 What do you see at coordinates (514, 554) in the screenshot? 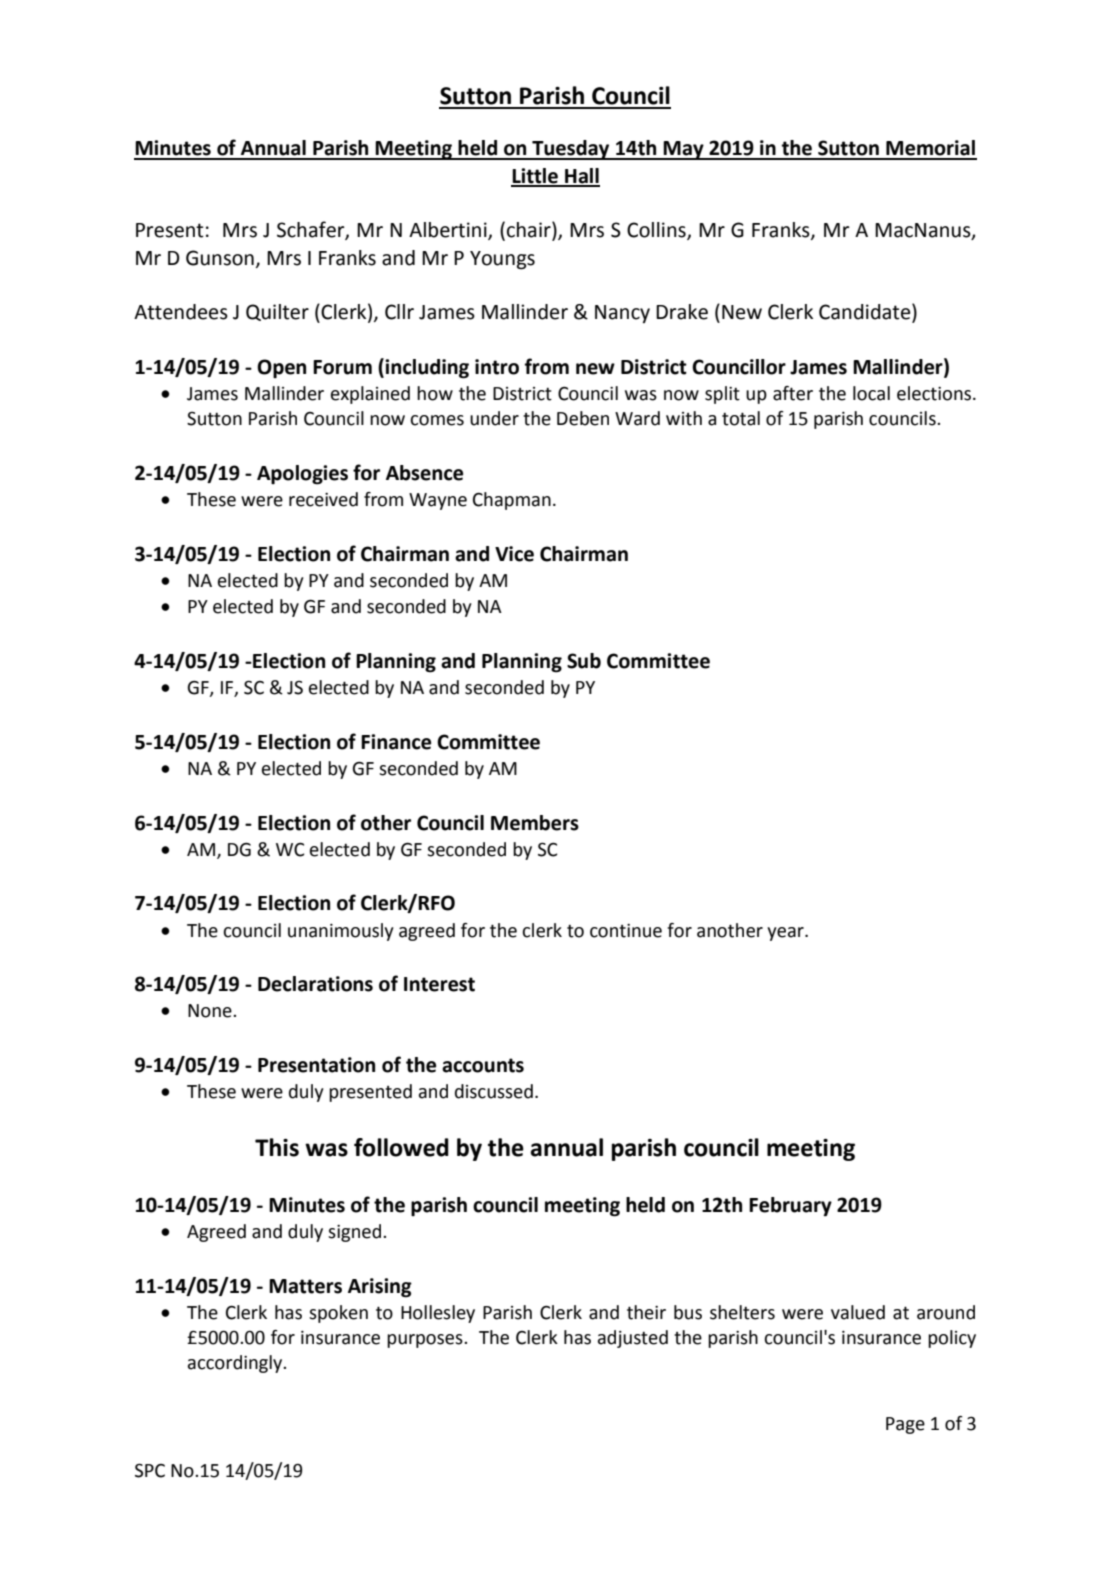
I see `Vice` at bounding box center [514, 554].
